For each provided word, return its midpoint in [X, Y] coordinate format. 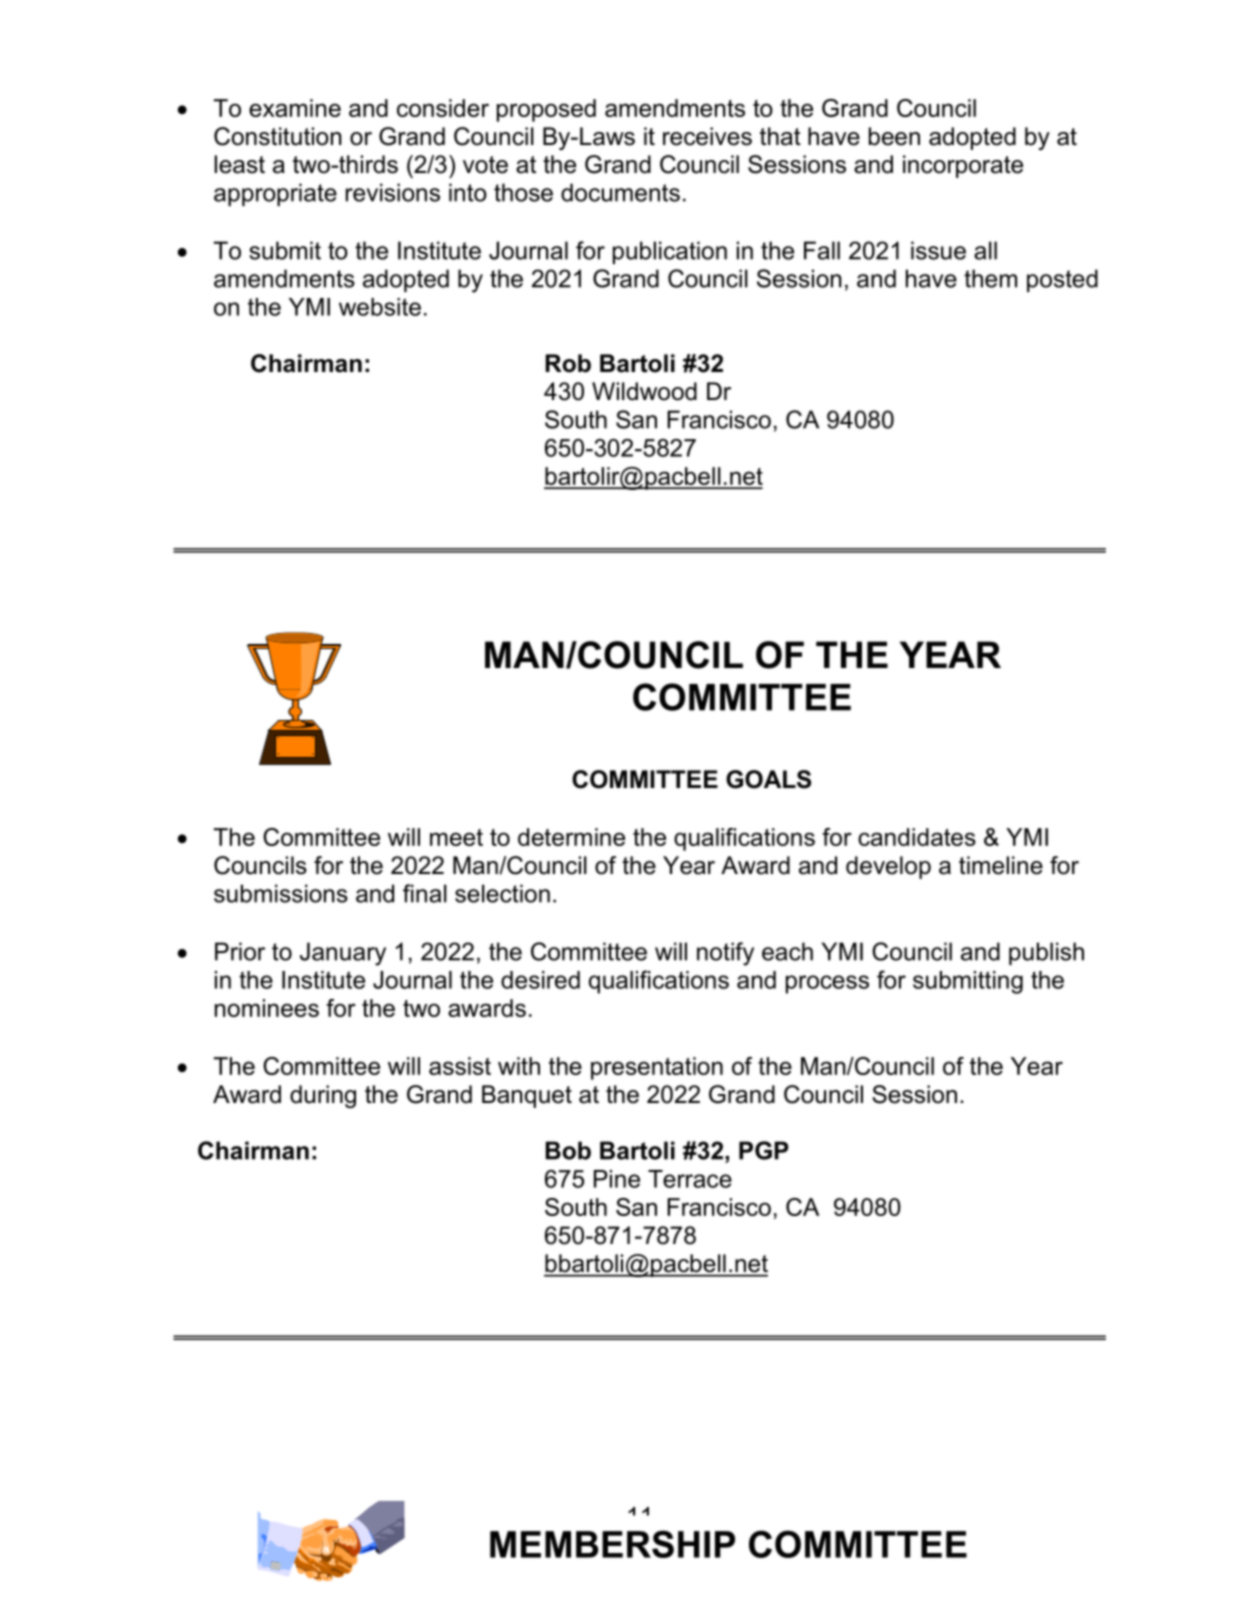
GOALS [768, 779]
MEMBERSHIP [612, 1544]
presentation [657, 1068]
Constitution [278, 136]
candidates [917, 837]
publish [1046, 953]
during [323, 1096]
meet [456, 837]
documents [620, 192]
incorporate [963, 166]
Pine [617, 1179]
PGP [763, 1150]
